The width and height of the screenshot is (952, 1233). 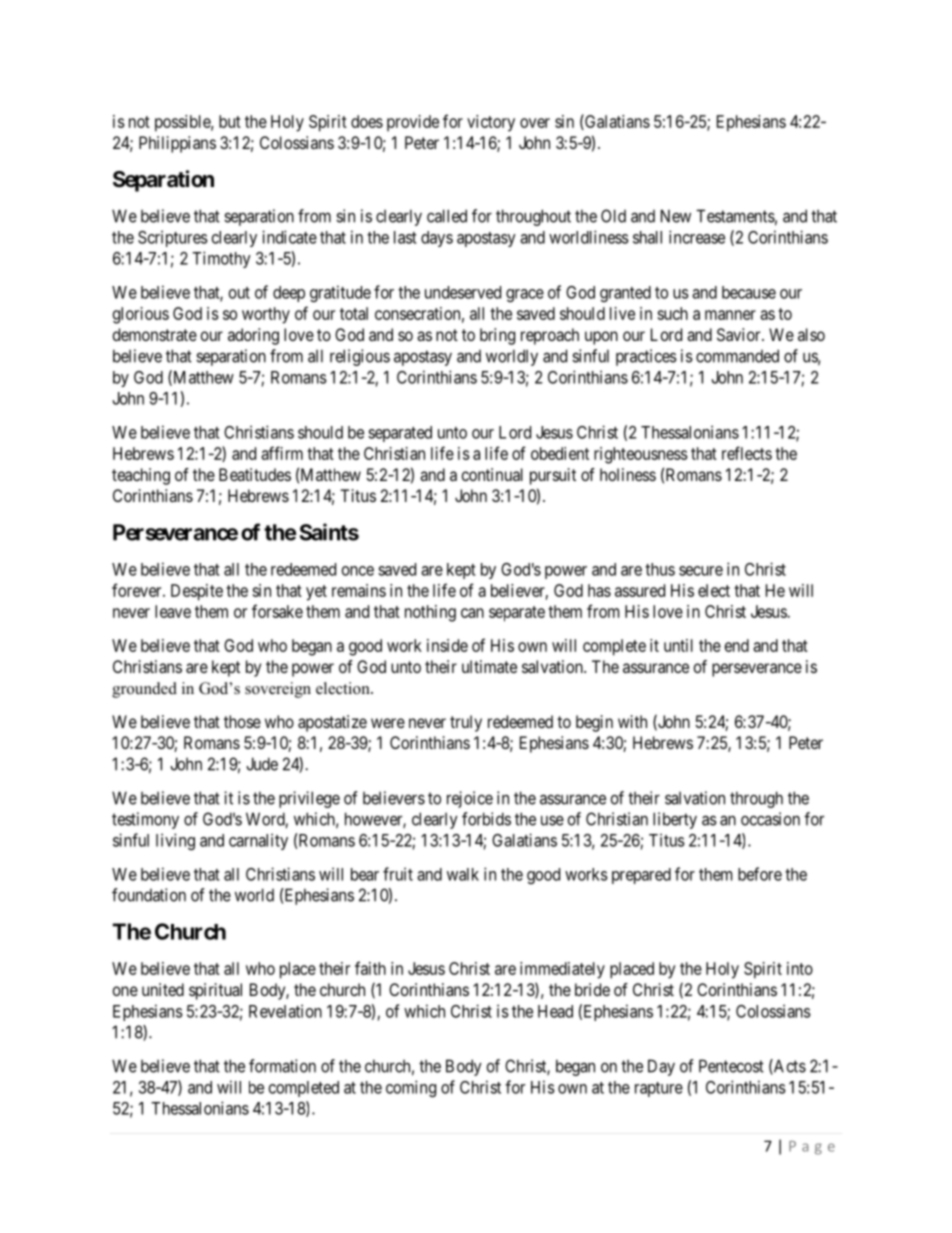 I want to click on formation, so click(x=282, y=1066).
